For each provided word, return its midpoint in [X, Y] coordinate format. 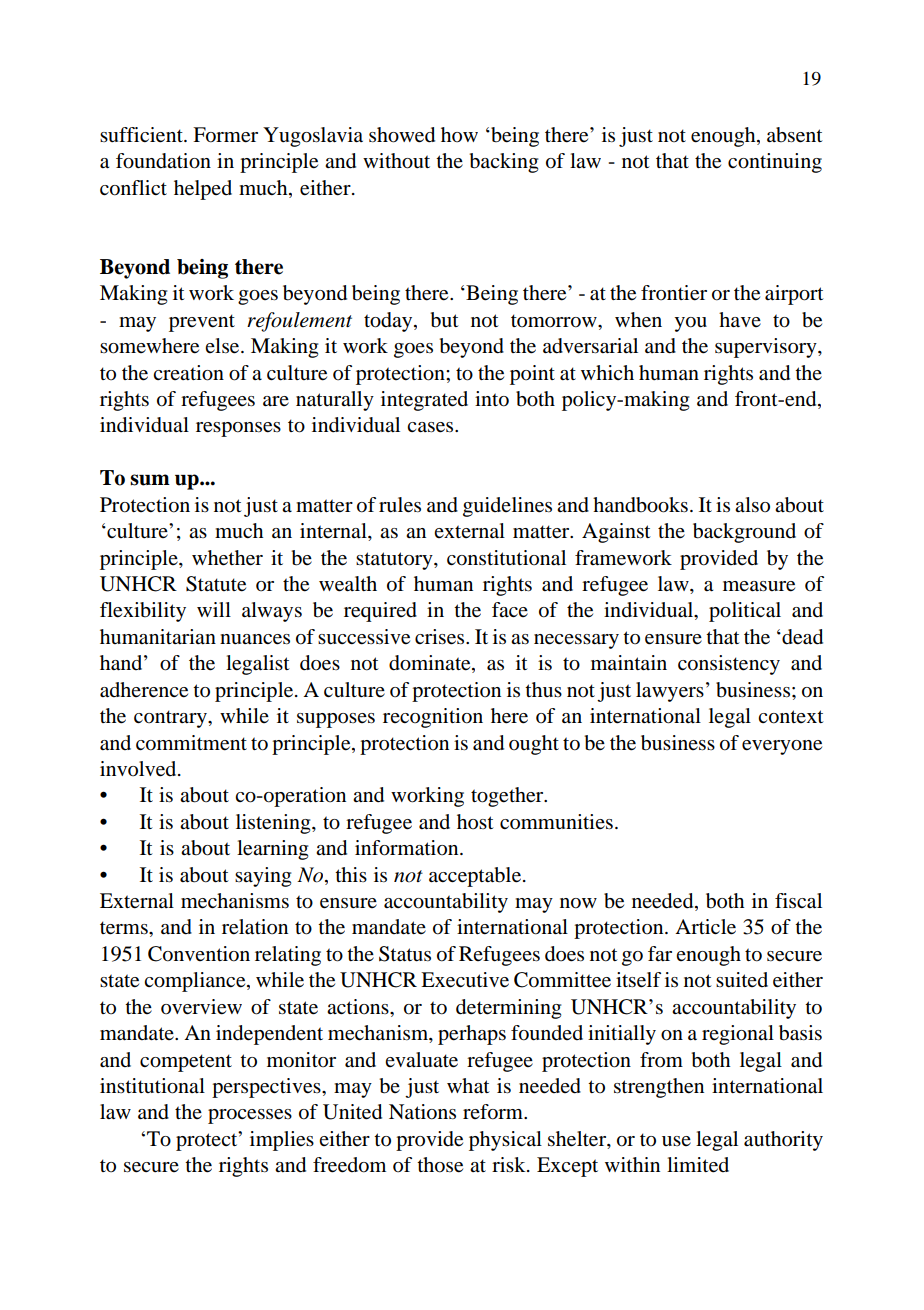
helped [203, 190]
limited [698, 1165]
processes [250, 1116]
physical [505, 1141]
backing [503, 163]
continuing [775, 163]
